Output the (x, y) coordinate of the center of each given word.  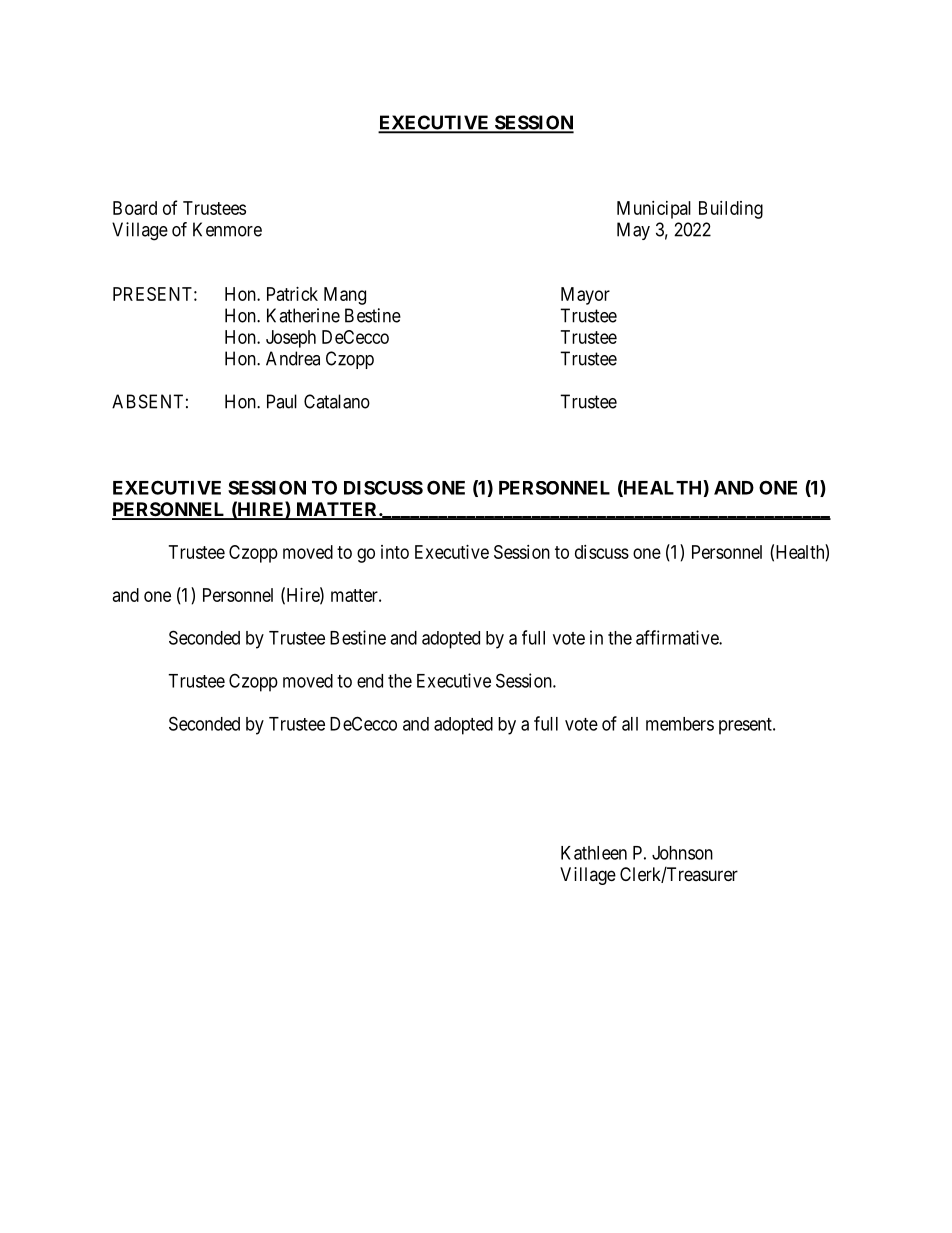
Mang (345, 296)
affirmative (678, 637)
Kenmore (227, 229)
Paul (282, 401)
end (370, 681)
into (395, 552)
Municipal (654, 210)
